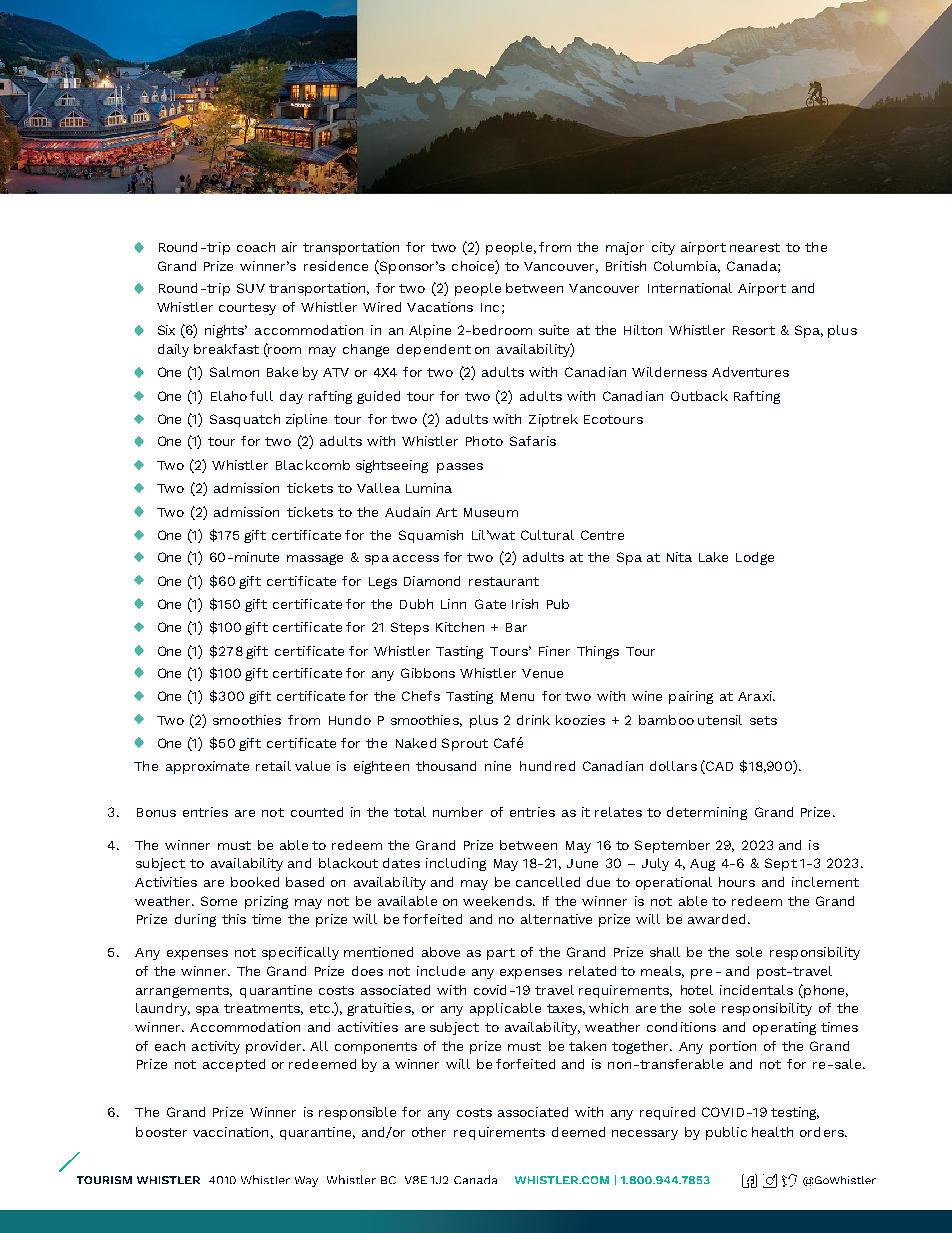 The height and width of the document is (1233, 952). I want to click on sets, so click(763, 720).
